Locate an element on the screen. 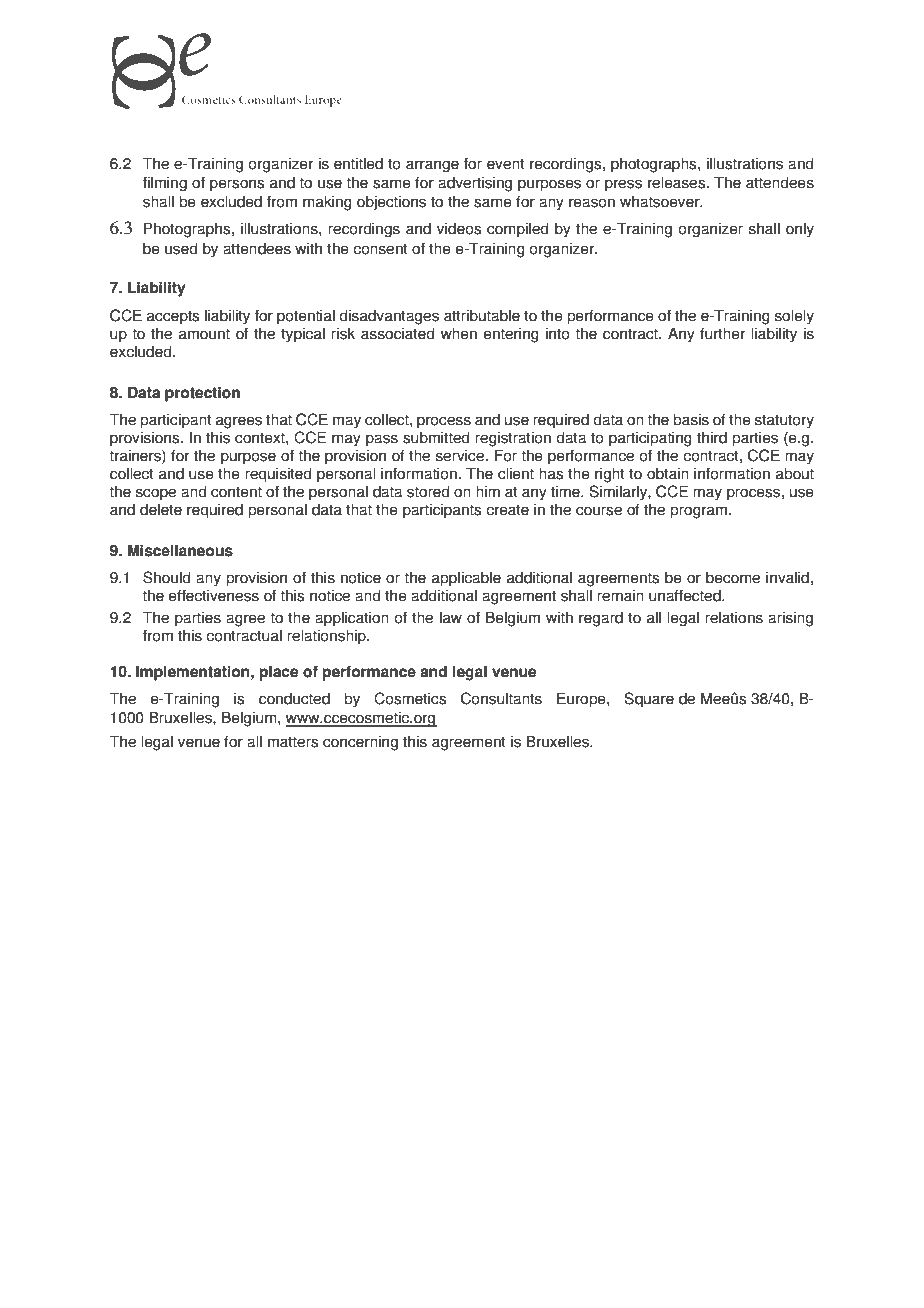  advertising is located at coordinates (475, 184).
